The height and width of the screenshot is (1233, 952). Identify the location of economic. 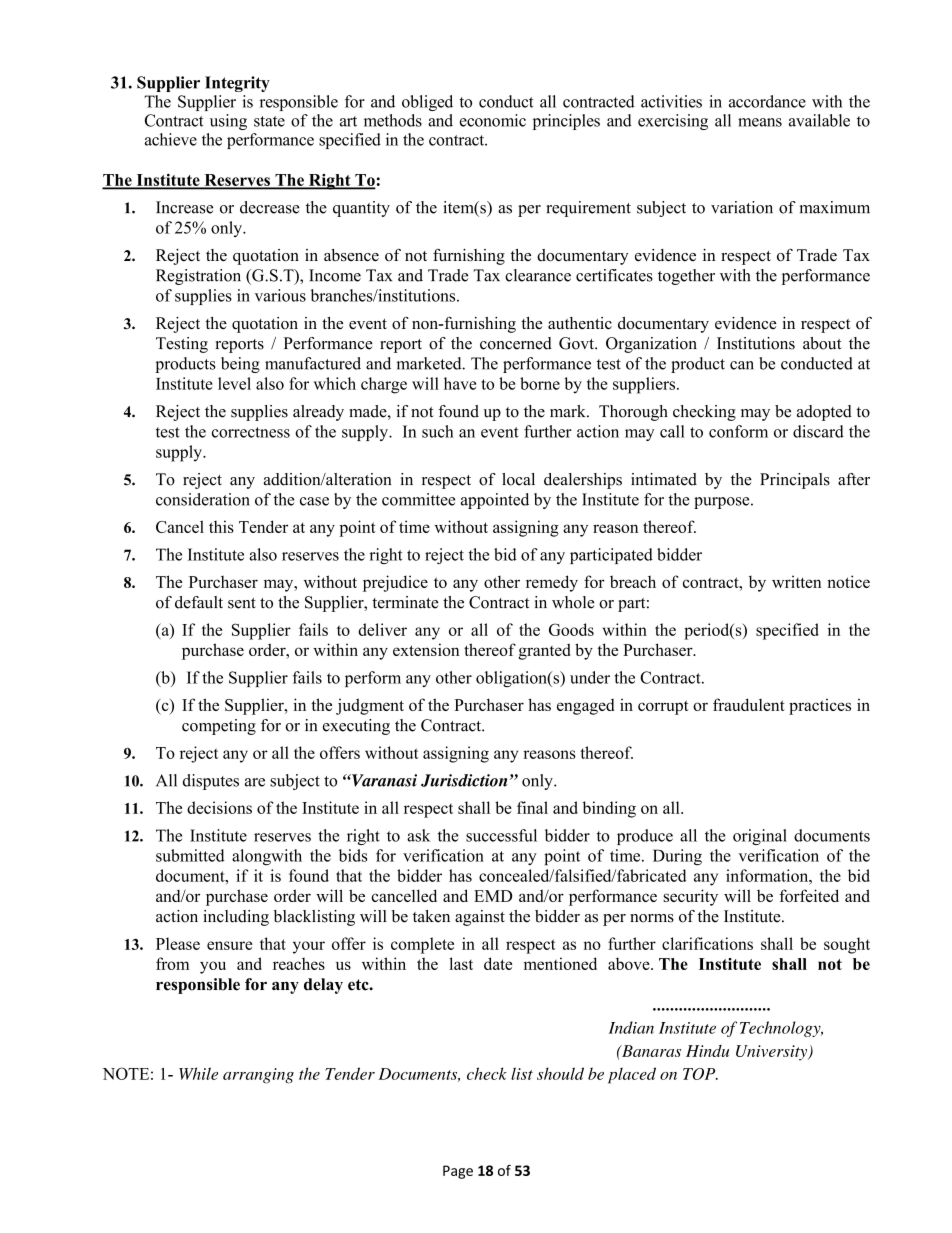
(493, 120).
